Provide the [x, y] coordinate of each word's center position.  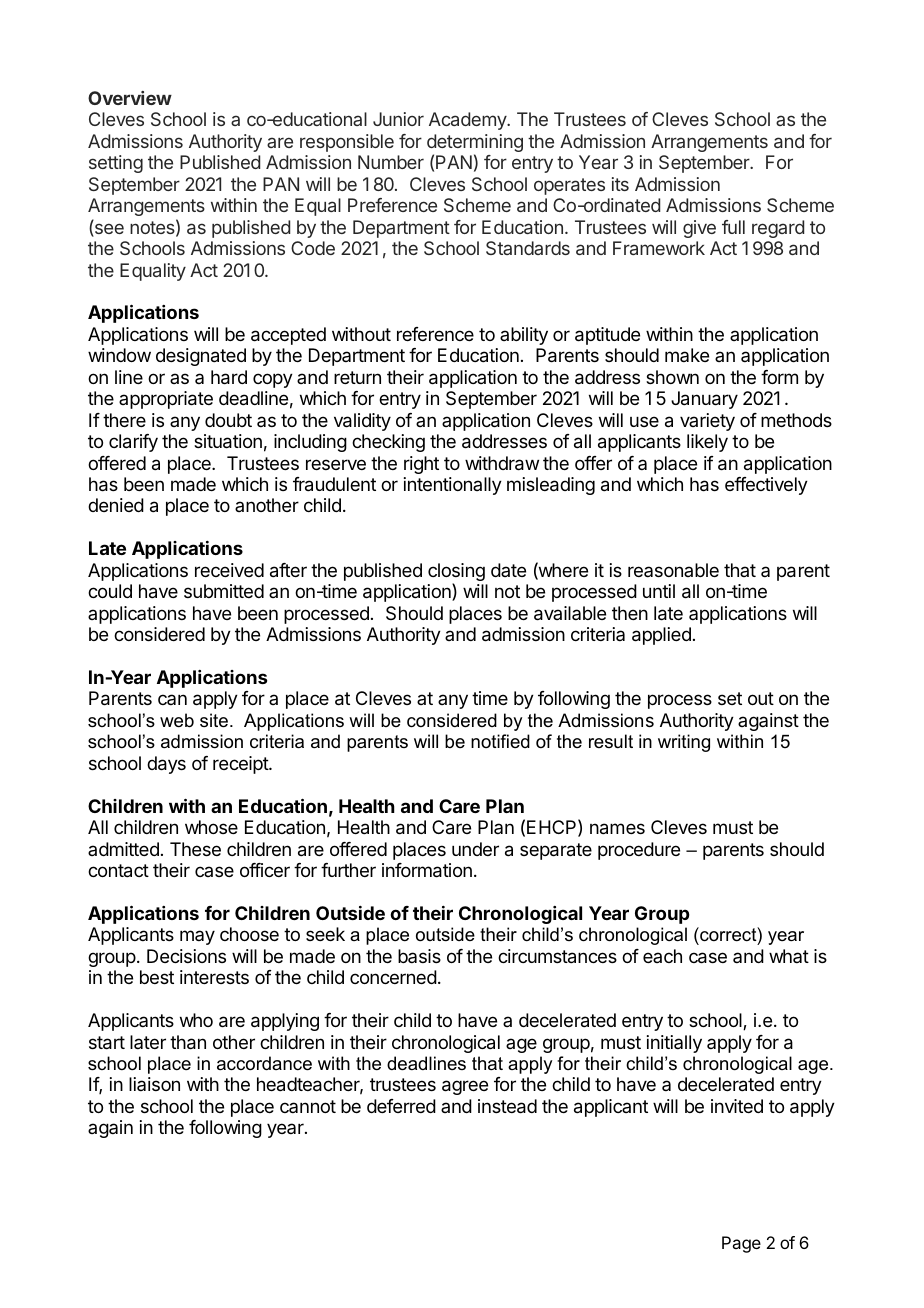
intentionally [453, 486]
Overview [130, 98]
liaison [154, 1084]
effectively [766, 486]
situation [228, 441]
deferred [401, 1106]
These [195, 849]
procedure [639, 851]
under [475, 849]
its [620, 184]
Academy [468, 121]
